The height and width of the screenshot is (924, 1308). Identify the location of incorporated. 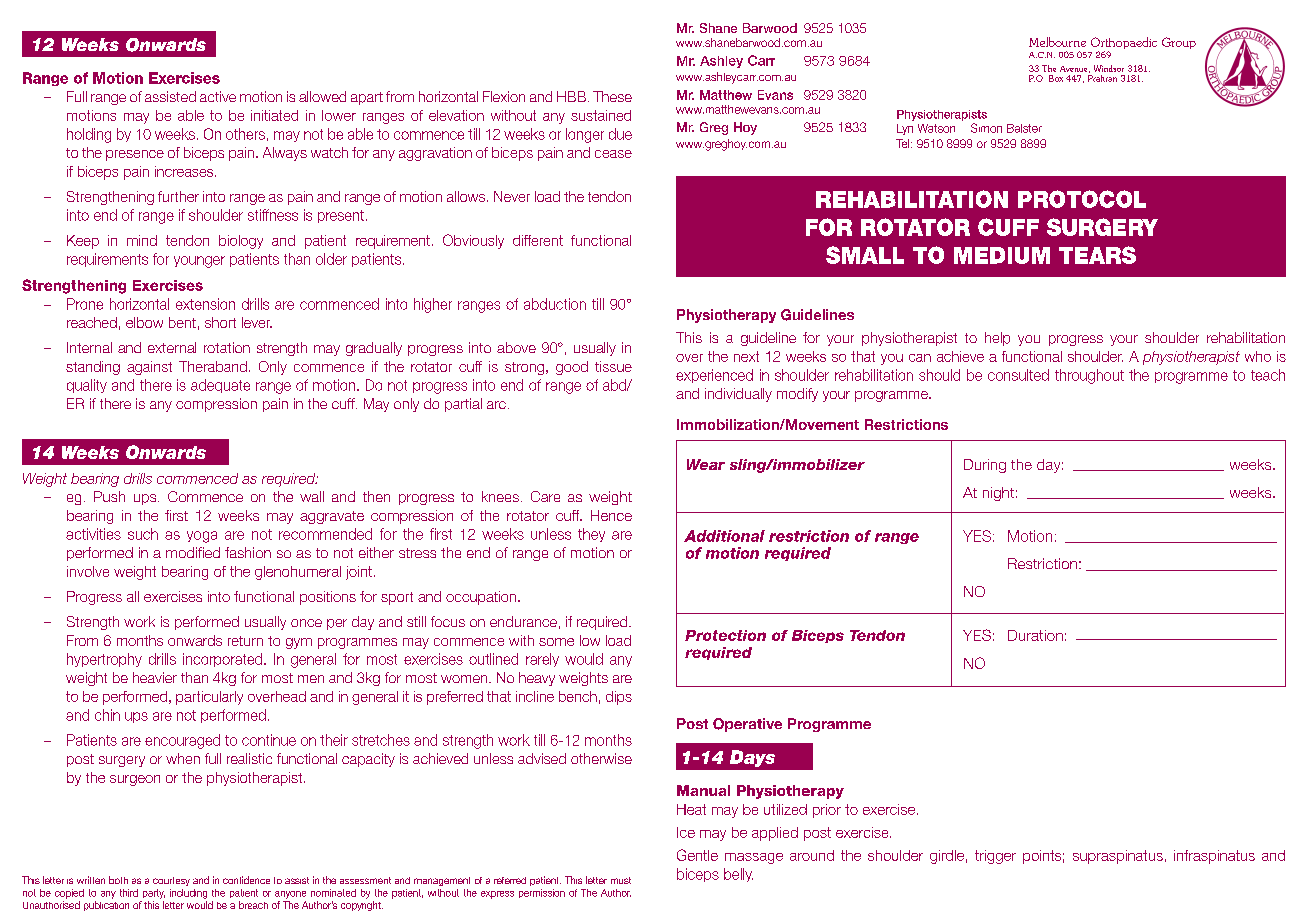
(224, 660).
